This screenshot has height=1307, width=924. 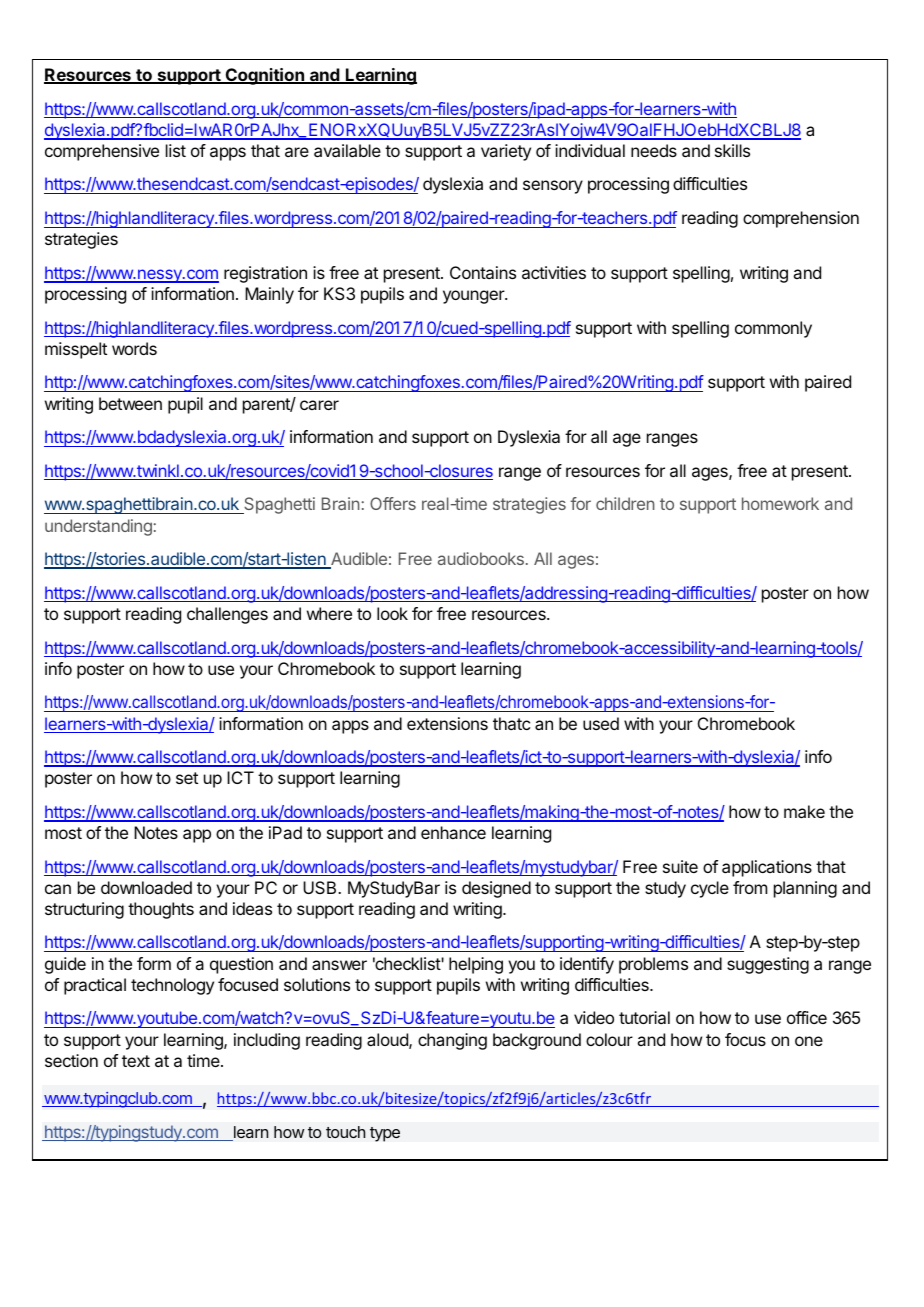 What do you see at coordinates (804, 811) in the screenshot?
I see `make` at bounding box center [804, 811].
